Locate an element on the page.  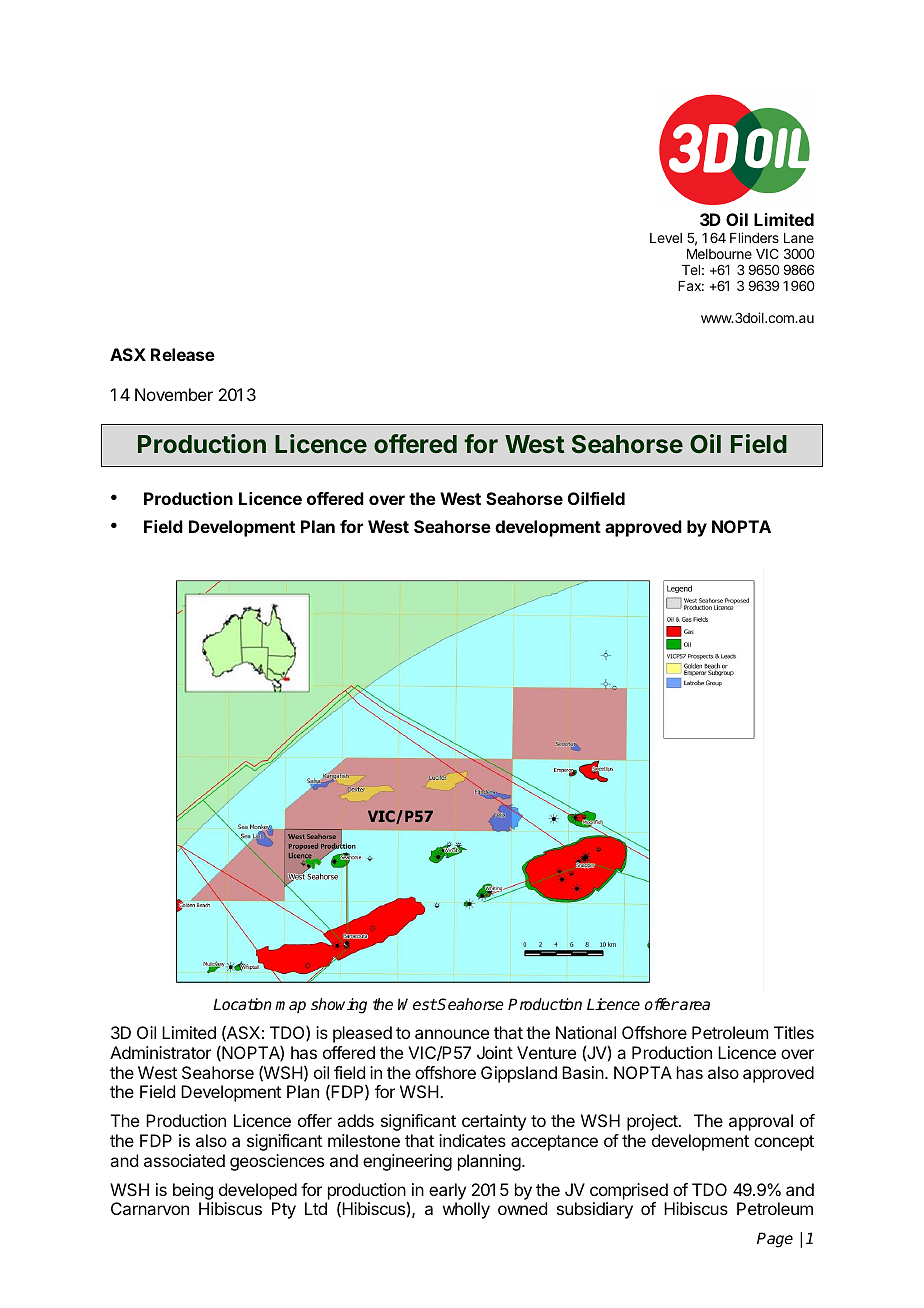
Tel is located at coordinates (691, 270).
